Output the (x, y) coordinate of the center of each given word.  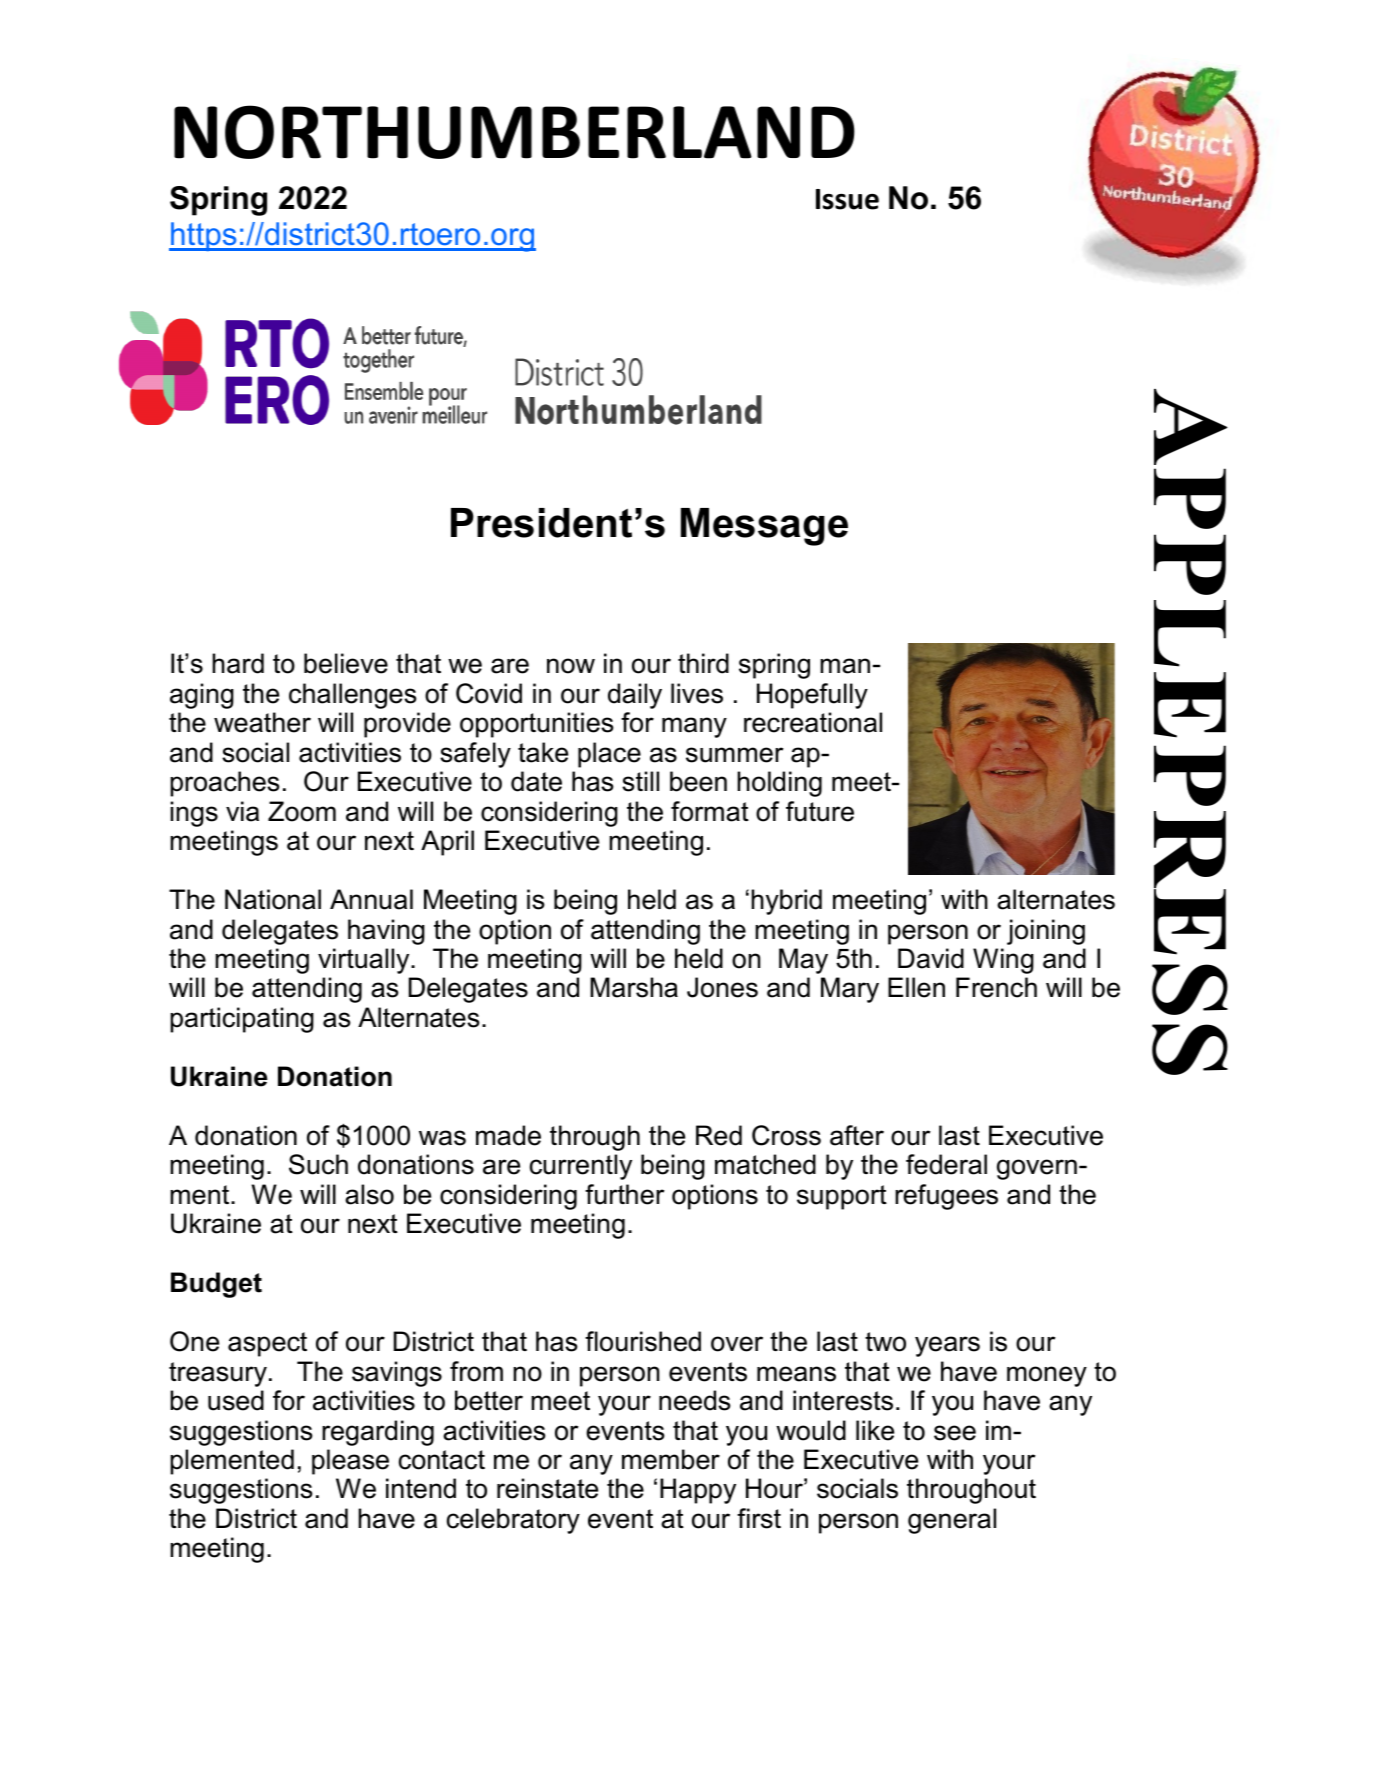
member (671, 1459)
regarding (378, 1433)
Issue (847, 199)
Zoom (302, 811)
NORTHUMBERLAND (514, 132)
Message (764, 527)
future (820, 811)
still (640, 781)
